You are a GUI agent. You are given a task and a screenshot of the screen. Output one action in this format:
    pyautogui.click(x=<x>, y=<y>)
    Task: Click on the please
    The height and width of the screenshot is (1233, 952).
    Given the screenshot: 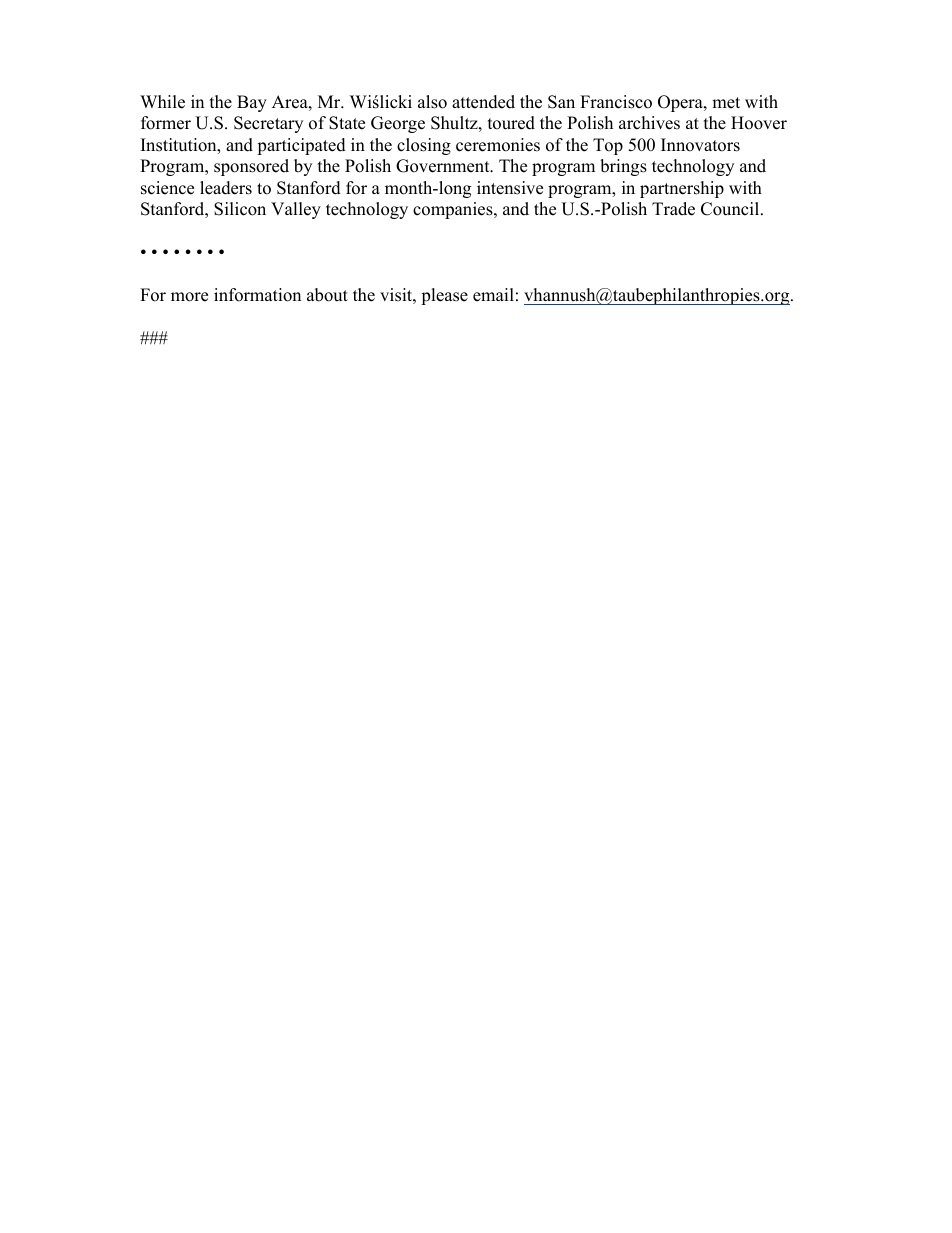 What is the action you would take?
    pyautogui.click(x=444, y=296)
